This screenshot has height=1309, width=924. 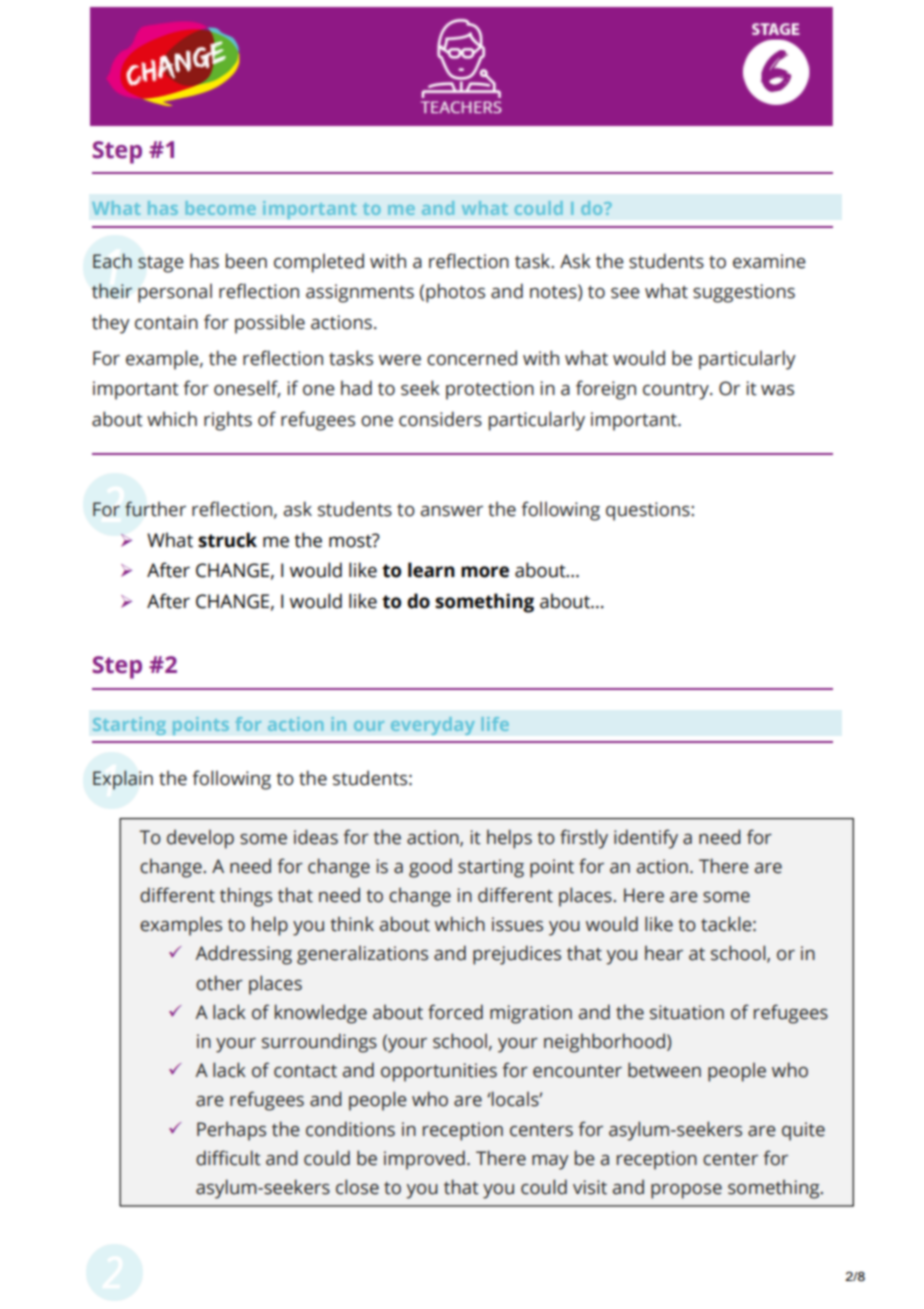 What do you see at coordinates (221, 208) in the screenshot?
I see `become` at bounding box center [221, 208].
